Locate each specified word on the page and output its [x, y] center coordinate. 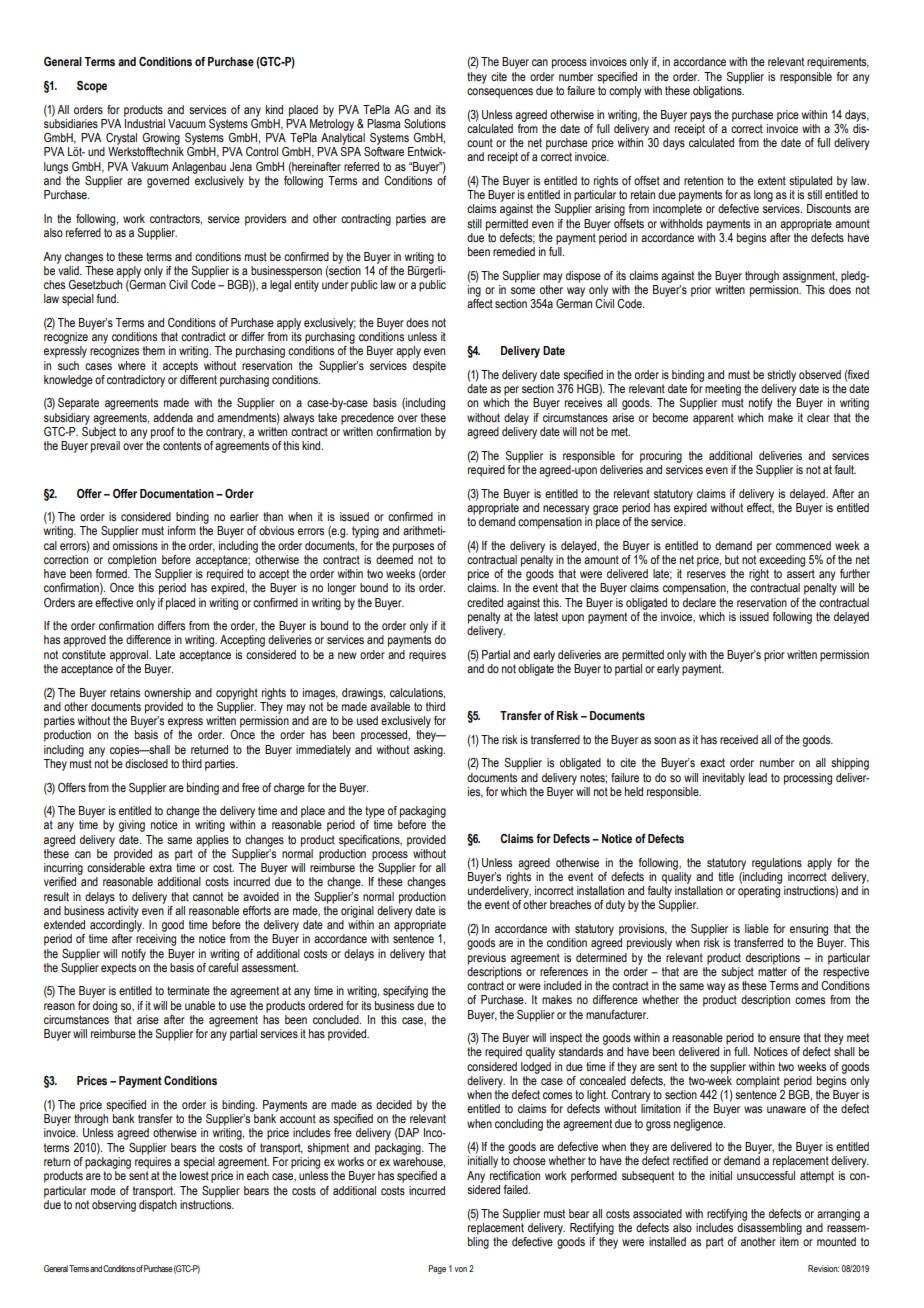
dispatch [158, 1204]
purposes [413, 548]
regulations [777, 864]
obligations [718, 90]
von [461, 1269]
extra [160, 867]
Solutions [425, 123]
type [375, 812]
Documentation [177, 493]
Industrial [144, 122]
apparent [713, 419]
